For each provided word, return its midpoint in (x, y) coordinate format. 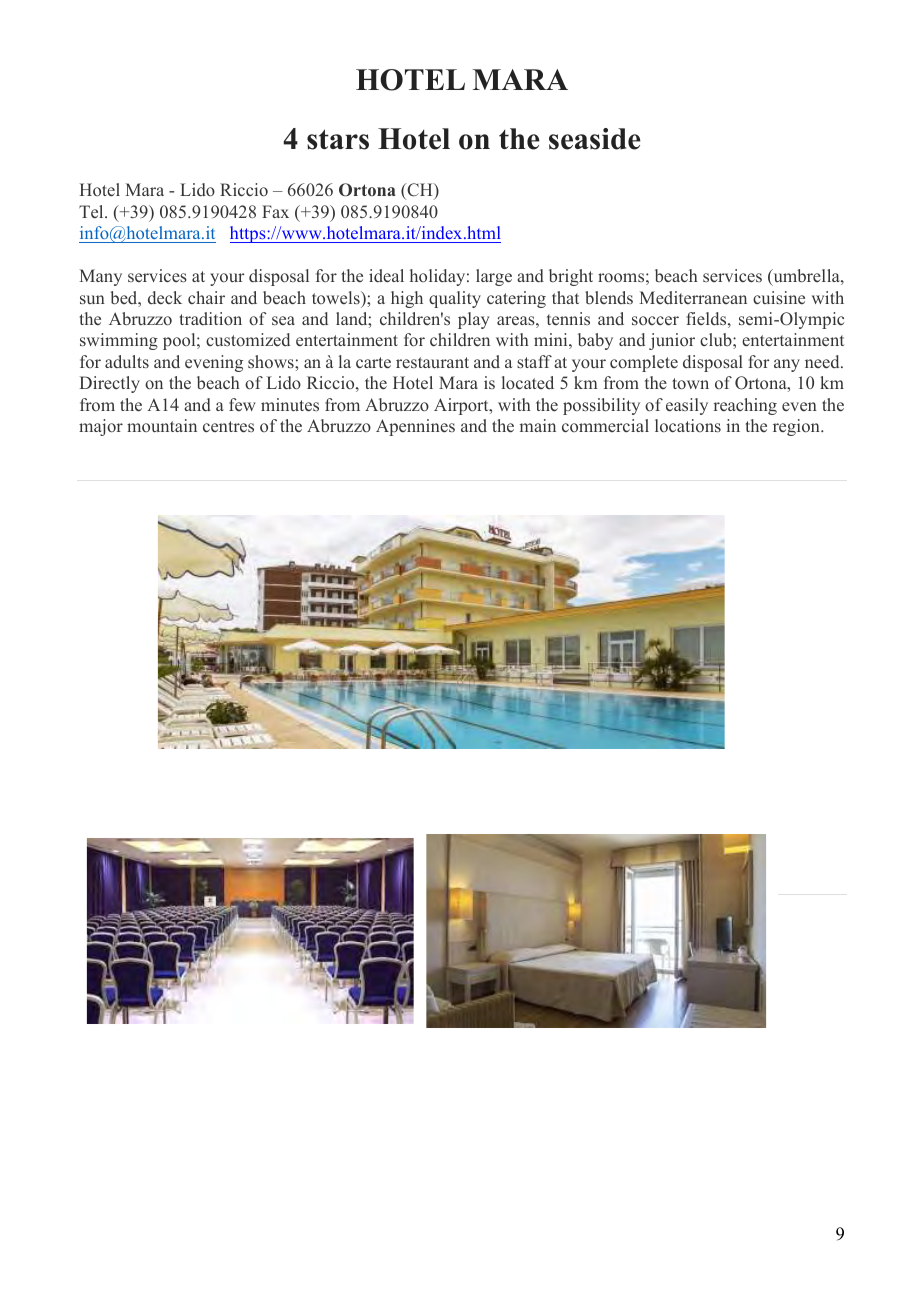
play (474, 320)
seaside (595, 139)
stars (338, 139)
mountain (162, 425)
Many (100, 277)
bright (571, 277)
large (494, 277)
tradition (210, 318)
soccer (655, 321)
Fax (275, 211)
